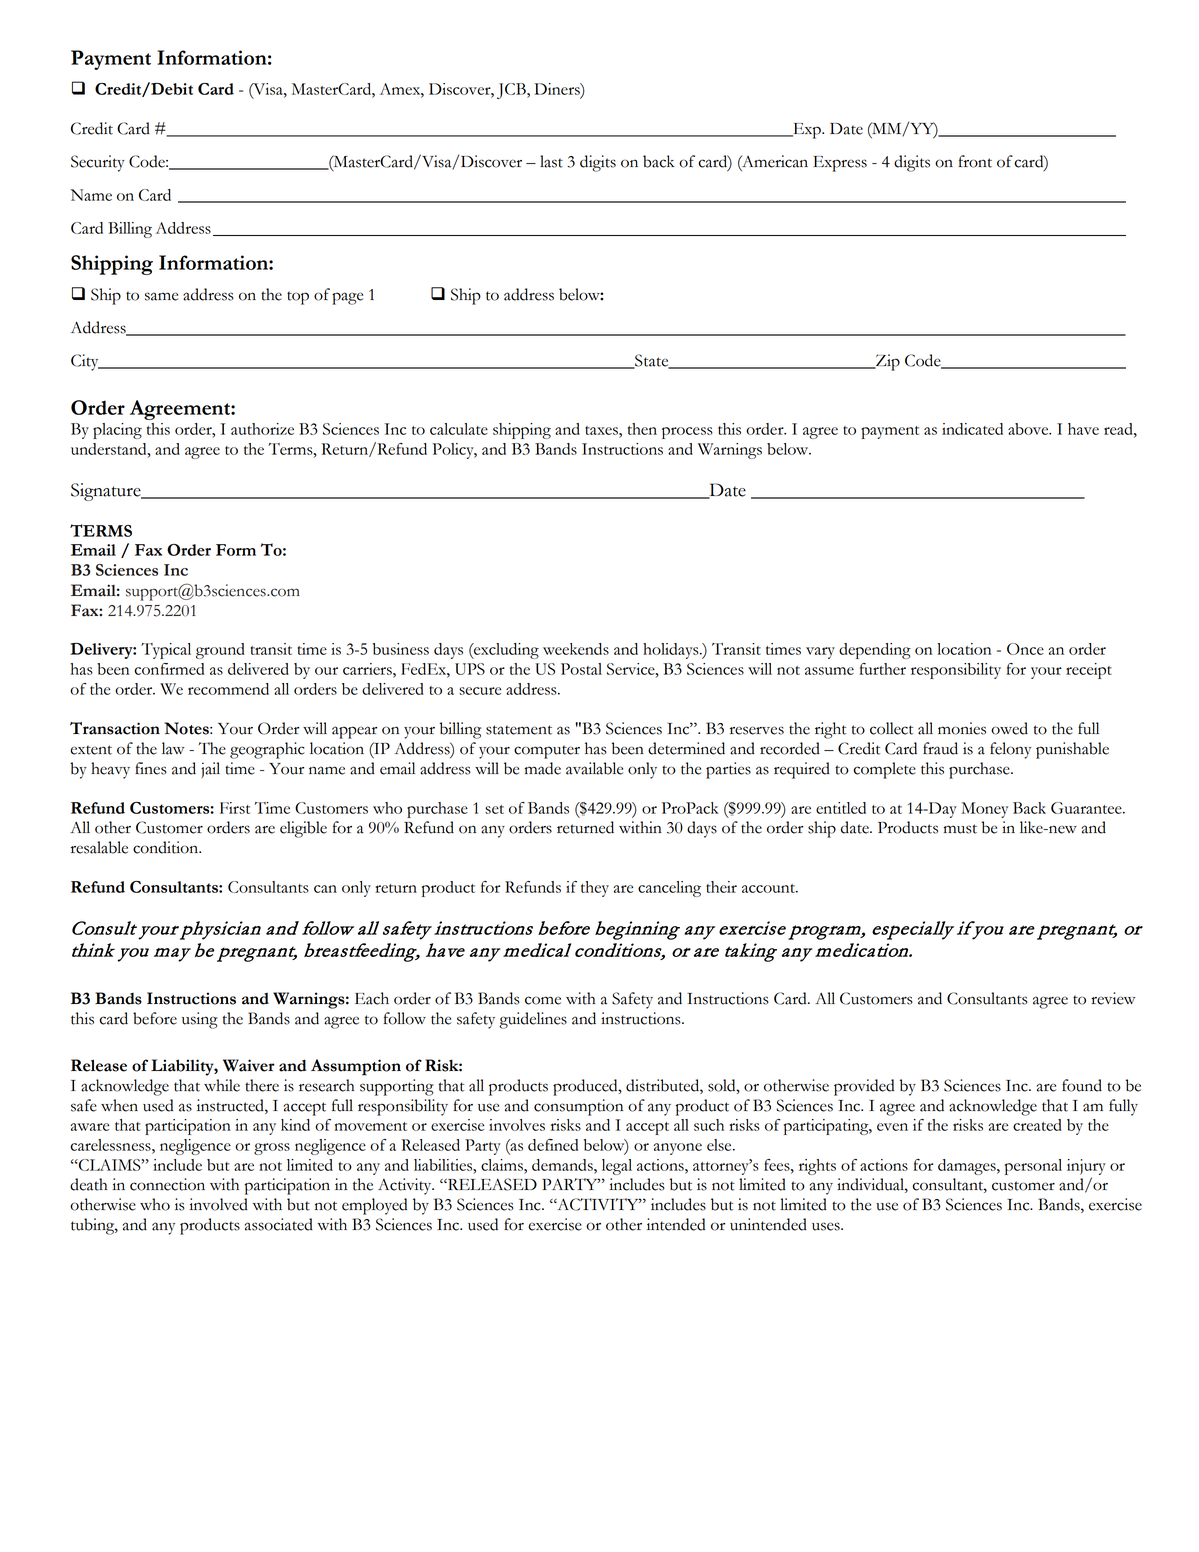 The width and height of the screenshot is (1199, 1552). What do you see at coordinates (200, 1020) in the screenshot?
I see `using` at bounding box center [200, 1020].
